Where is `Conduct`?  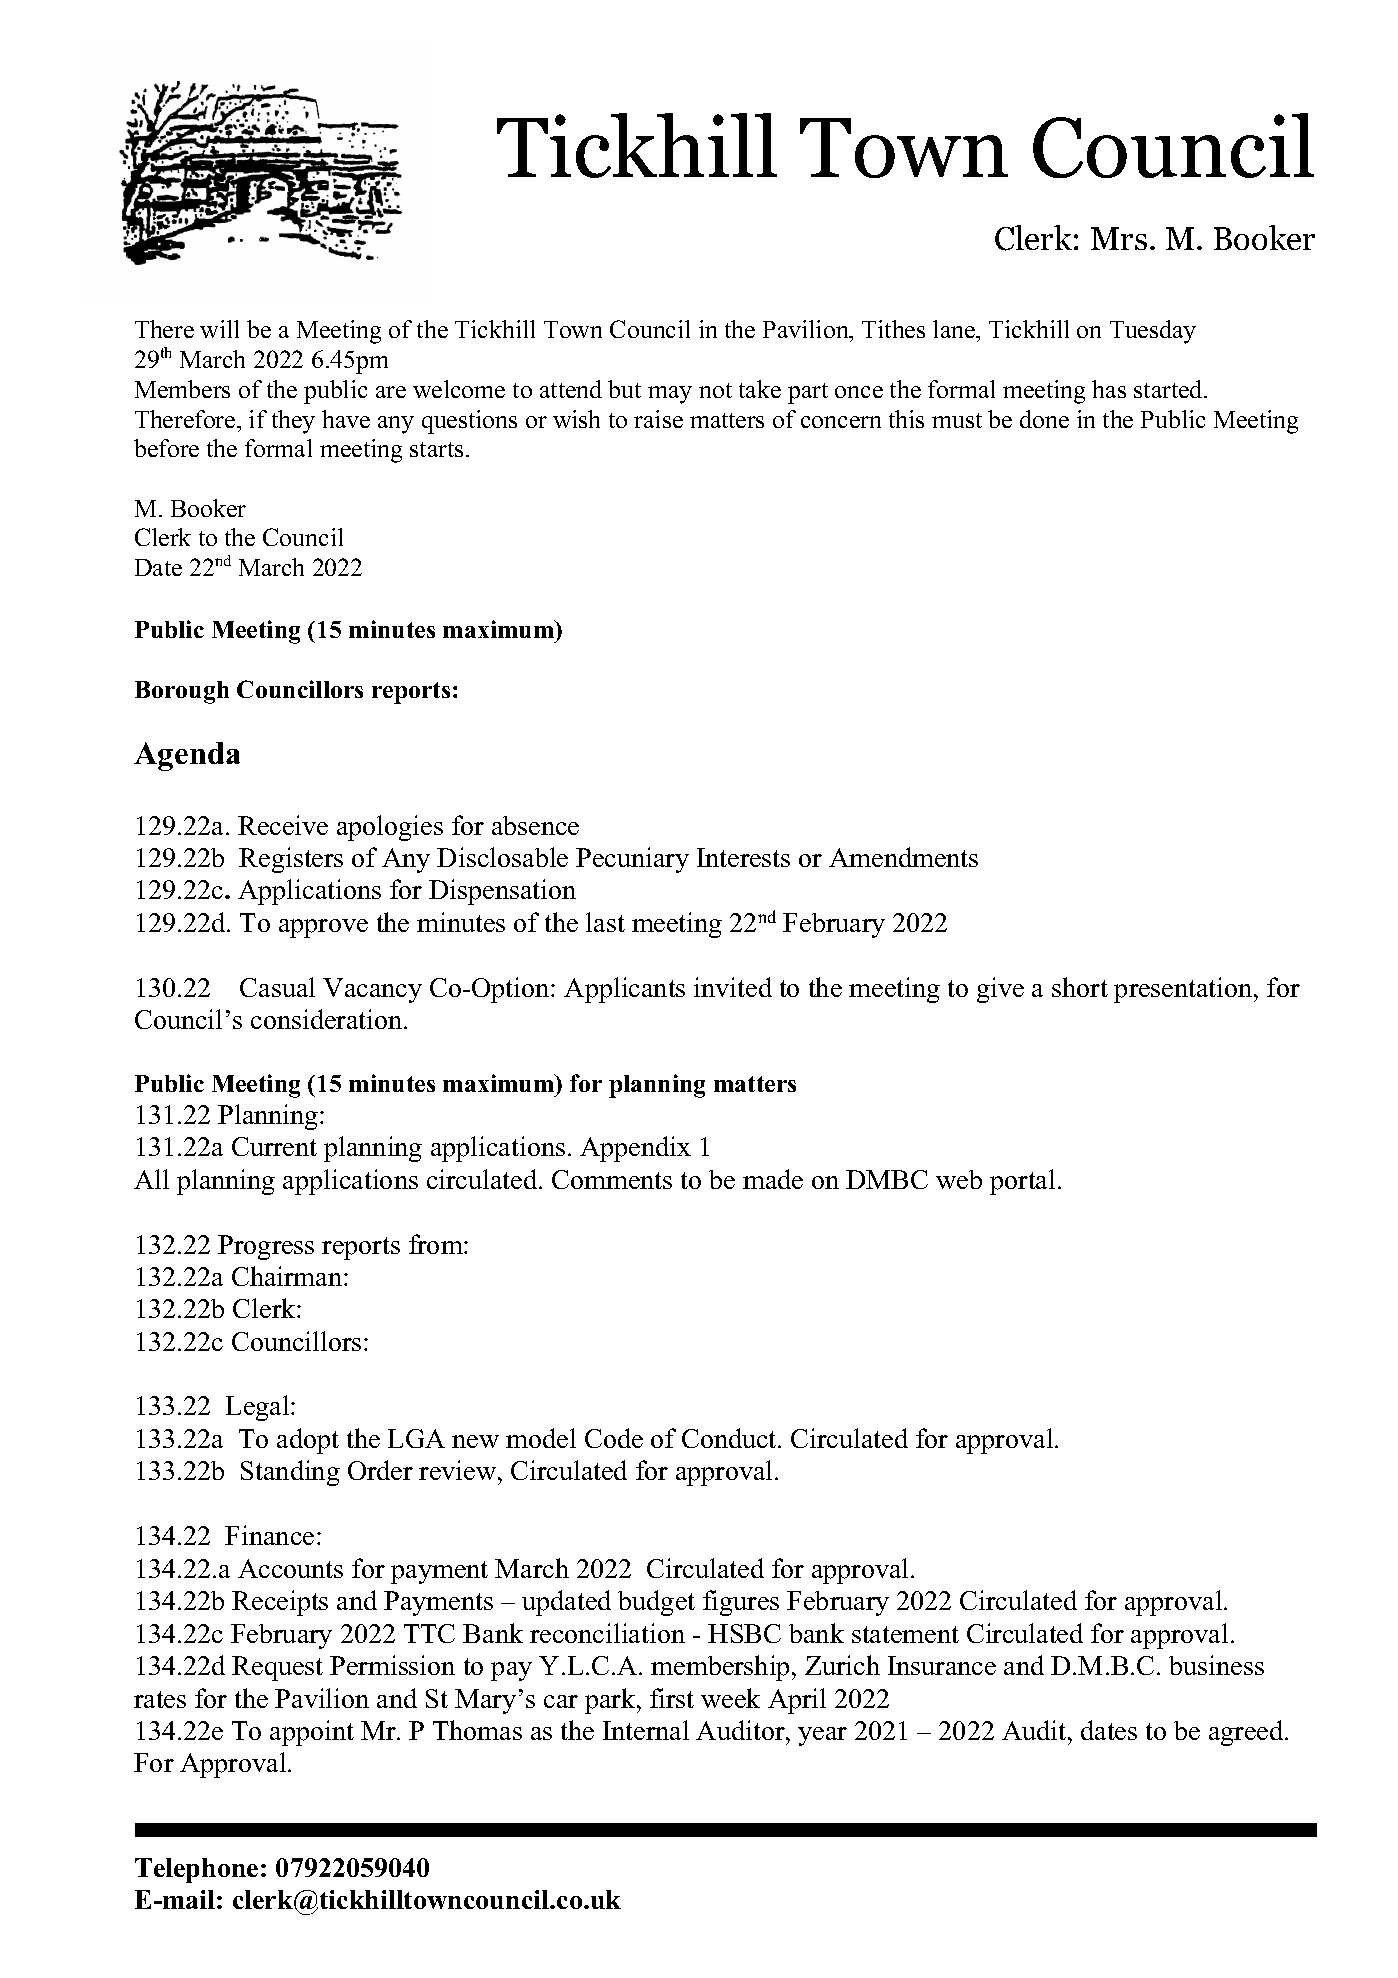 Conduct is located at coordinates (730, 1438).
